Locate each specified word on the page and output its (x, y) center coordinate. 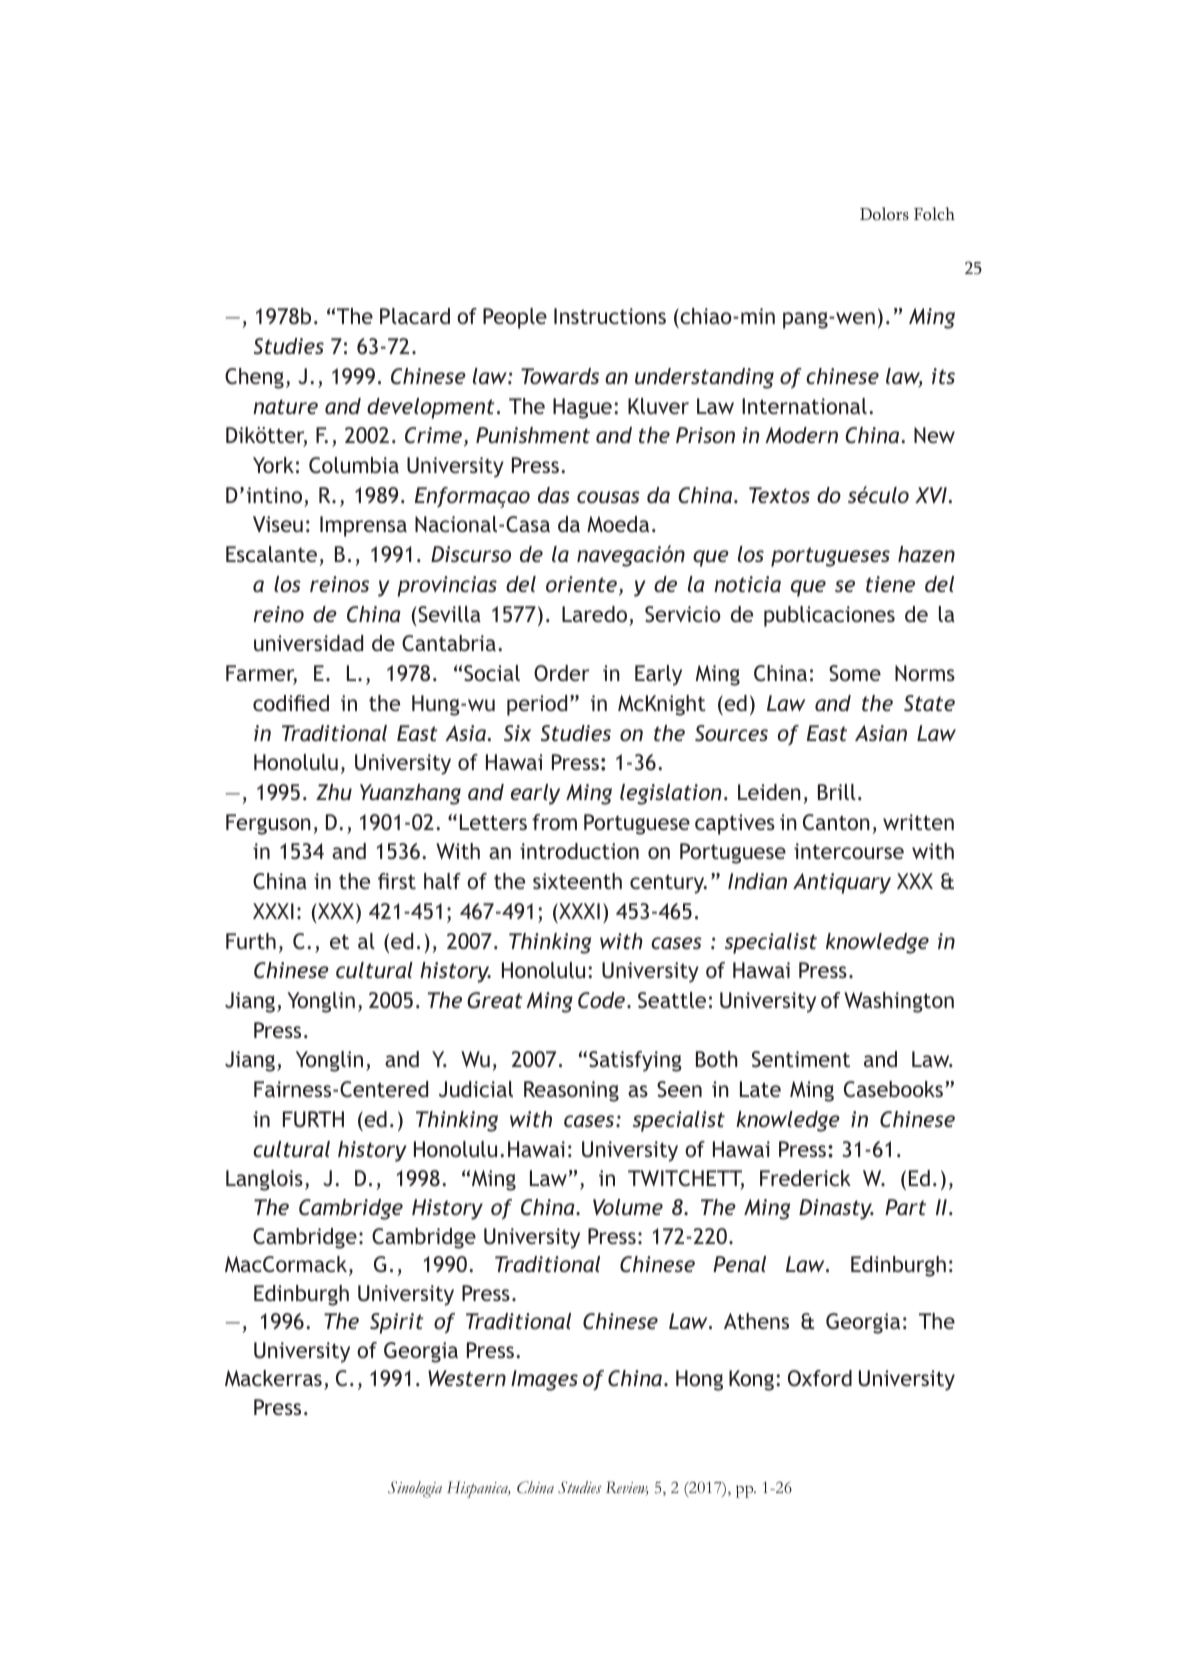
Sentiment (801, 1059)
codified (291, 703)
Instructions (610, 316)
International (804, 406)
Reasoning (571, 1091)
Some (855, 673)
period (537, 705)
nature (285, 406)
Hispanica (478, 1489)
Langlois (264, 1180)
